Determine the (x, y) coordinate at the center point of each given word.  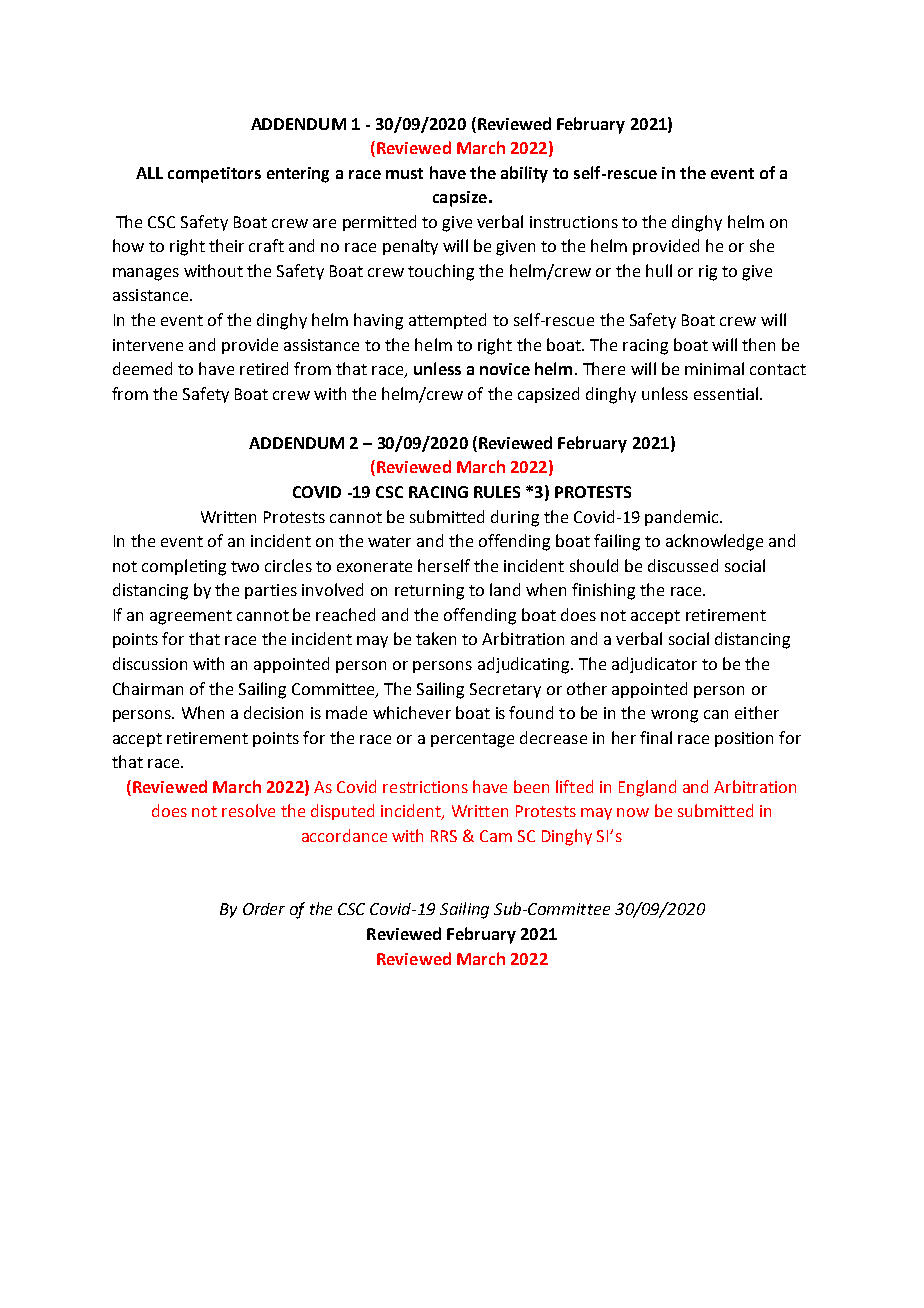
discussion (150, 663)
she (762, 245)
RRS (444, 836)
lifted (574, 786)
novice (505, 369)
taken (436, 638)
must (404, 173)
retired (264, 368)
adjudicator (654, 665)
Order (264, 909)
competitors (214, 175)
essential (726, 393)
